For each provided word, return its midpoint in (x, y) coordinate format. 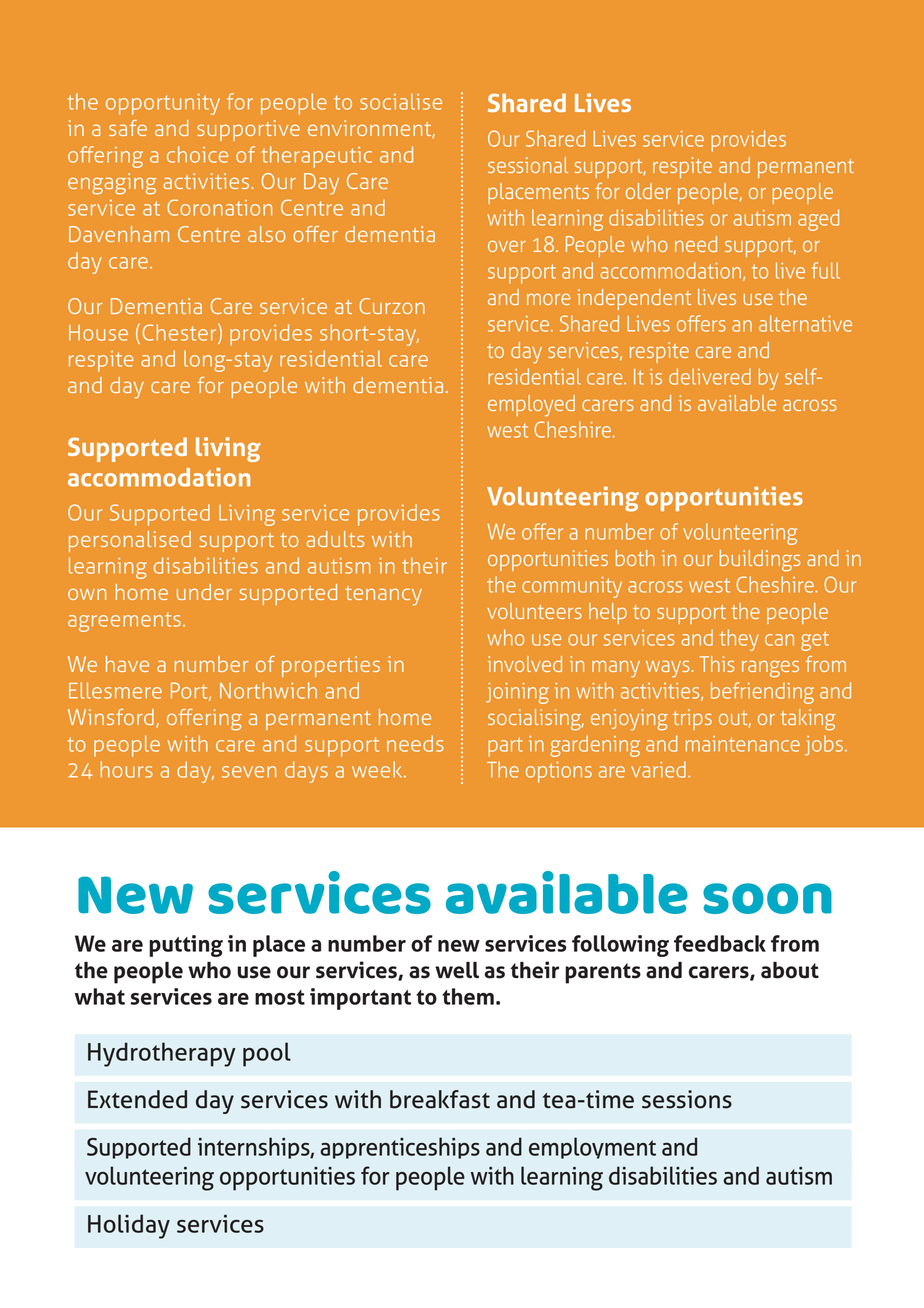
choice (197, 154)
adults (335, 539)
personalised (130, 541)
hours (126, 769)
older (648, 191)
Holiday (129, 1226)
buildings (760, 561)
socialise (401, 101)
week (378, 769)
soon (767, 898)
